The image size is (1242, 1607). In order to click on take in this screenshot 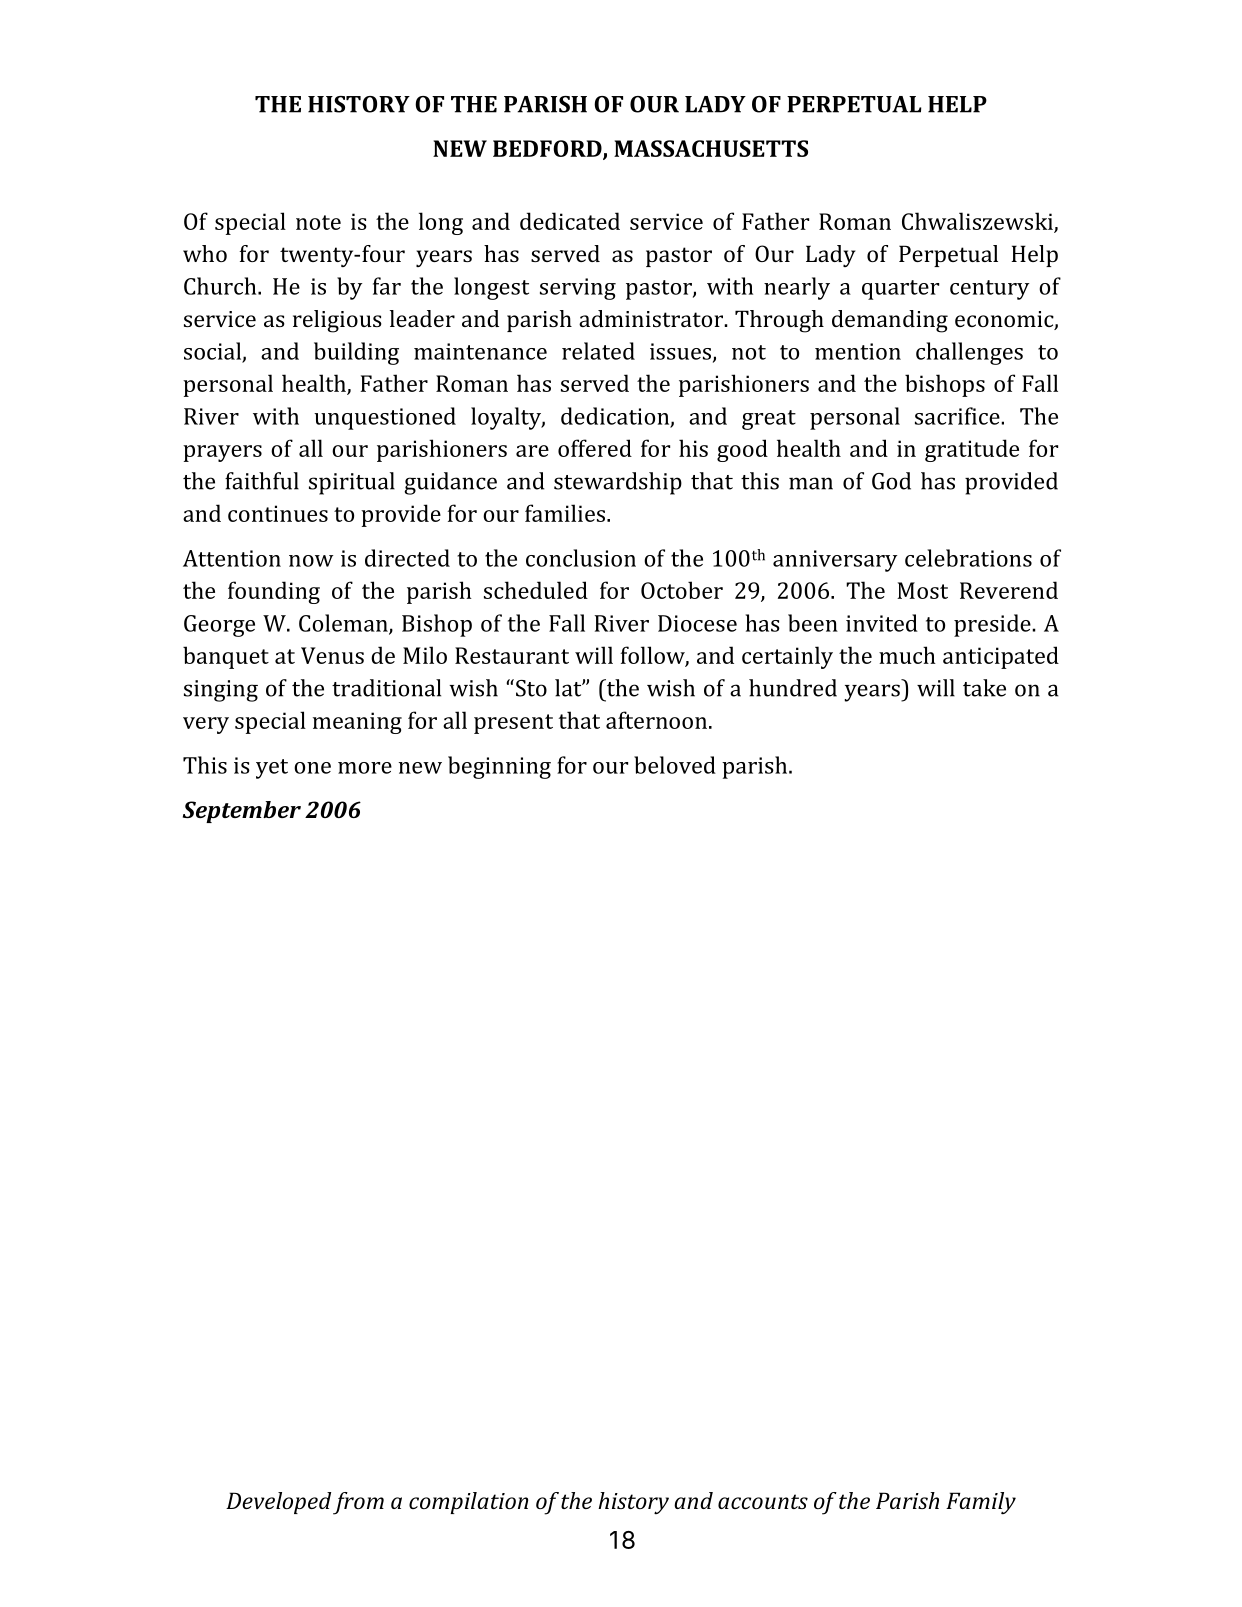, I will do `click(984, 688)`.
